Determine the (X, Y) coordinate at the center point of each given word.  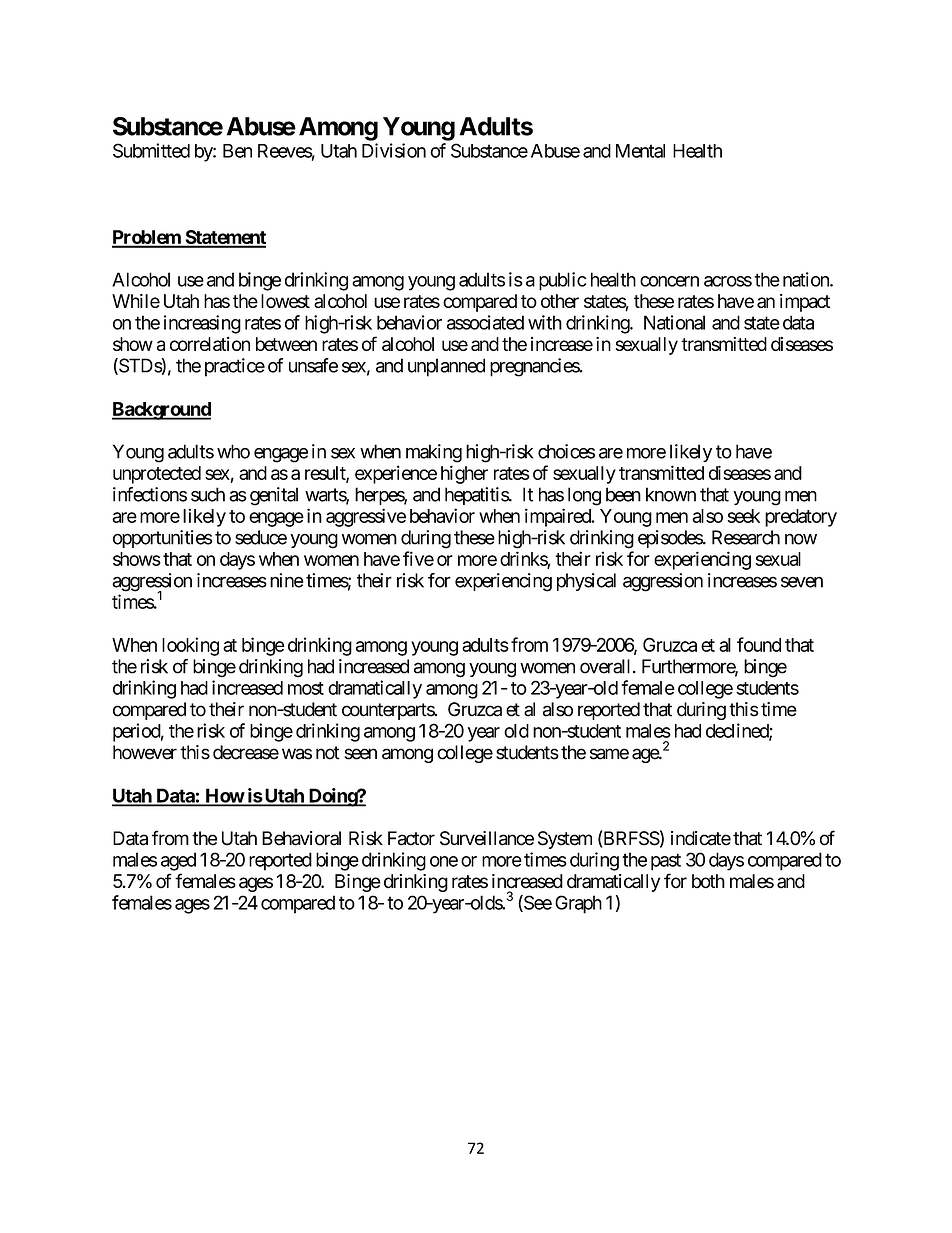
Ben (237, 151)
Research (746, 537)
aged (178, 861)
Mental (640, 151)
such (208, 494)
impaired (559, 517)
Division (394, 150)
